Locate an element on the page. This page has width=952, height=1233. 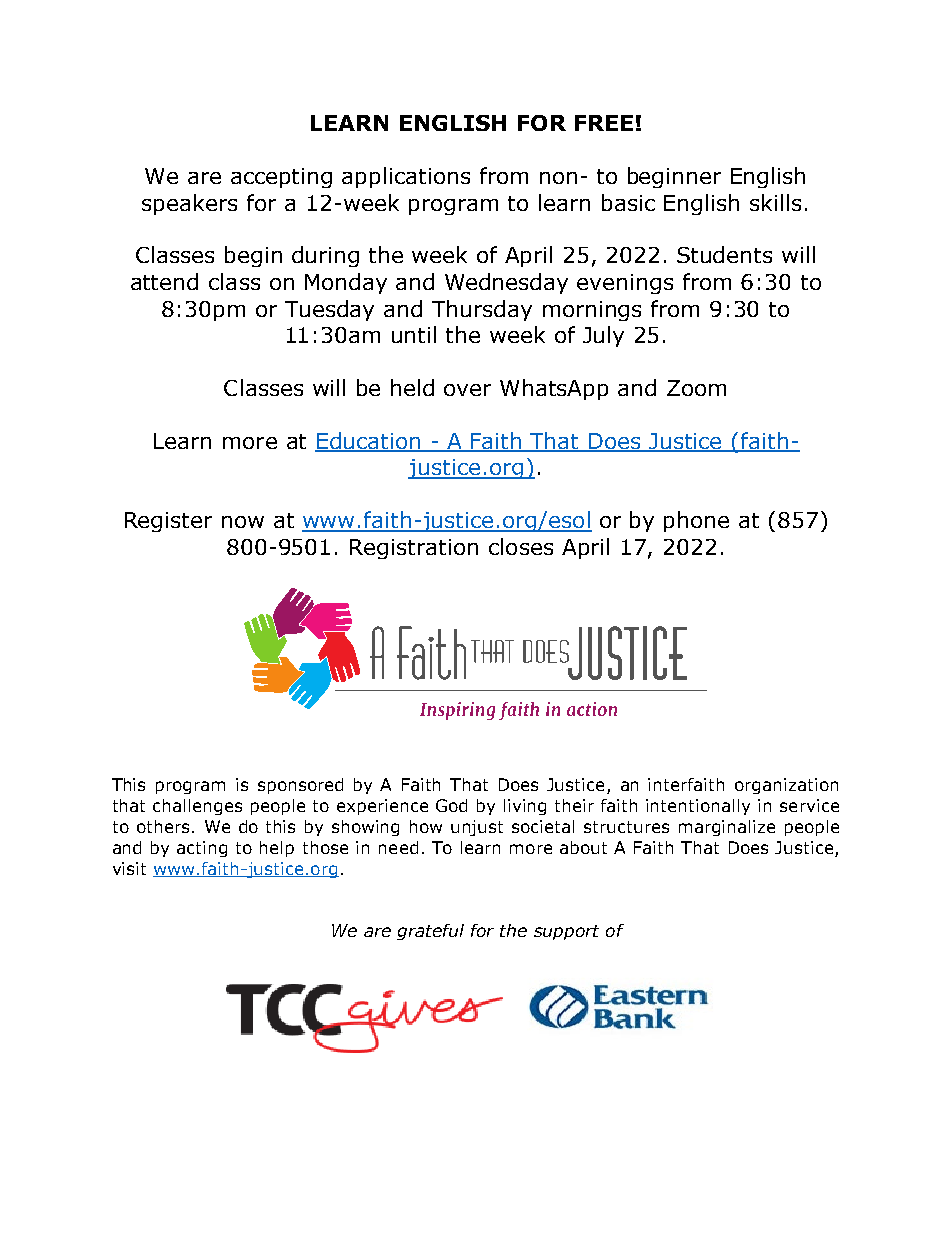
closes is located at coordinates (521, 546).
